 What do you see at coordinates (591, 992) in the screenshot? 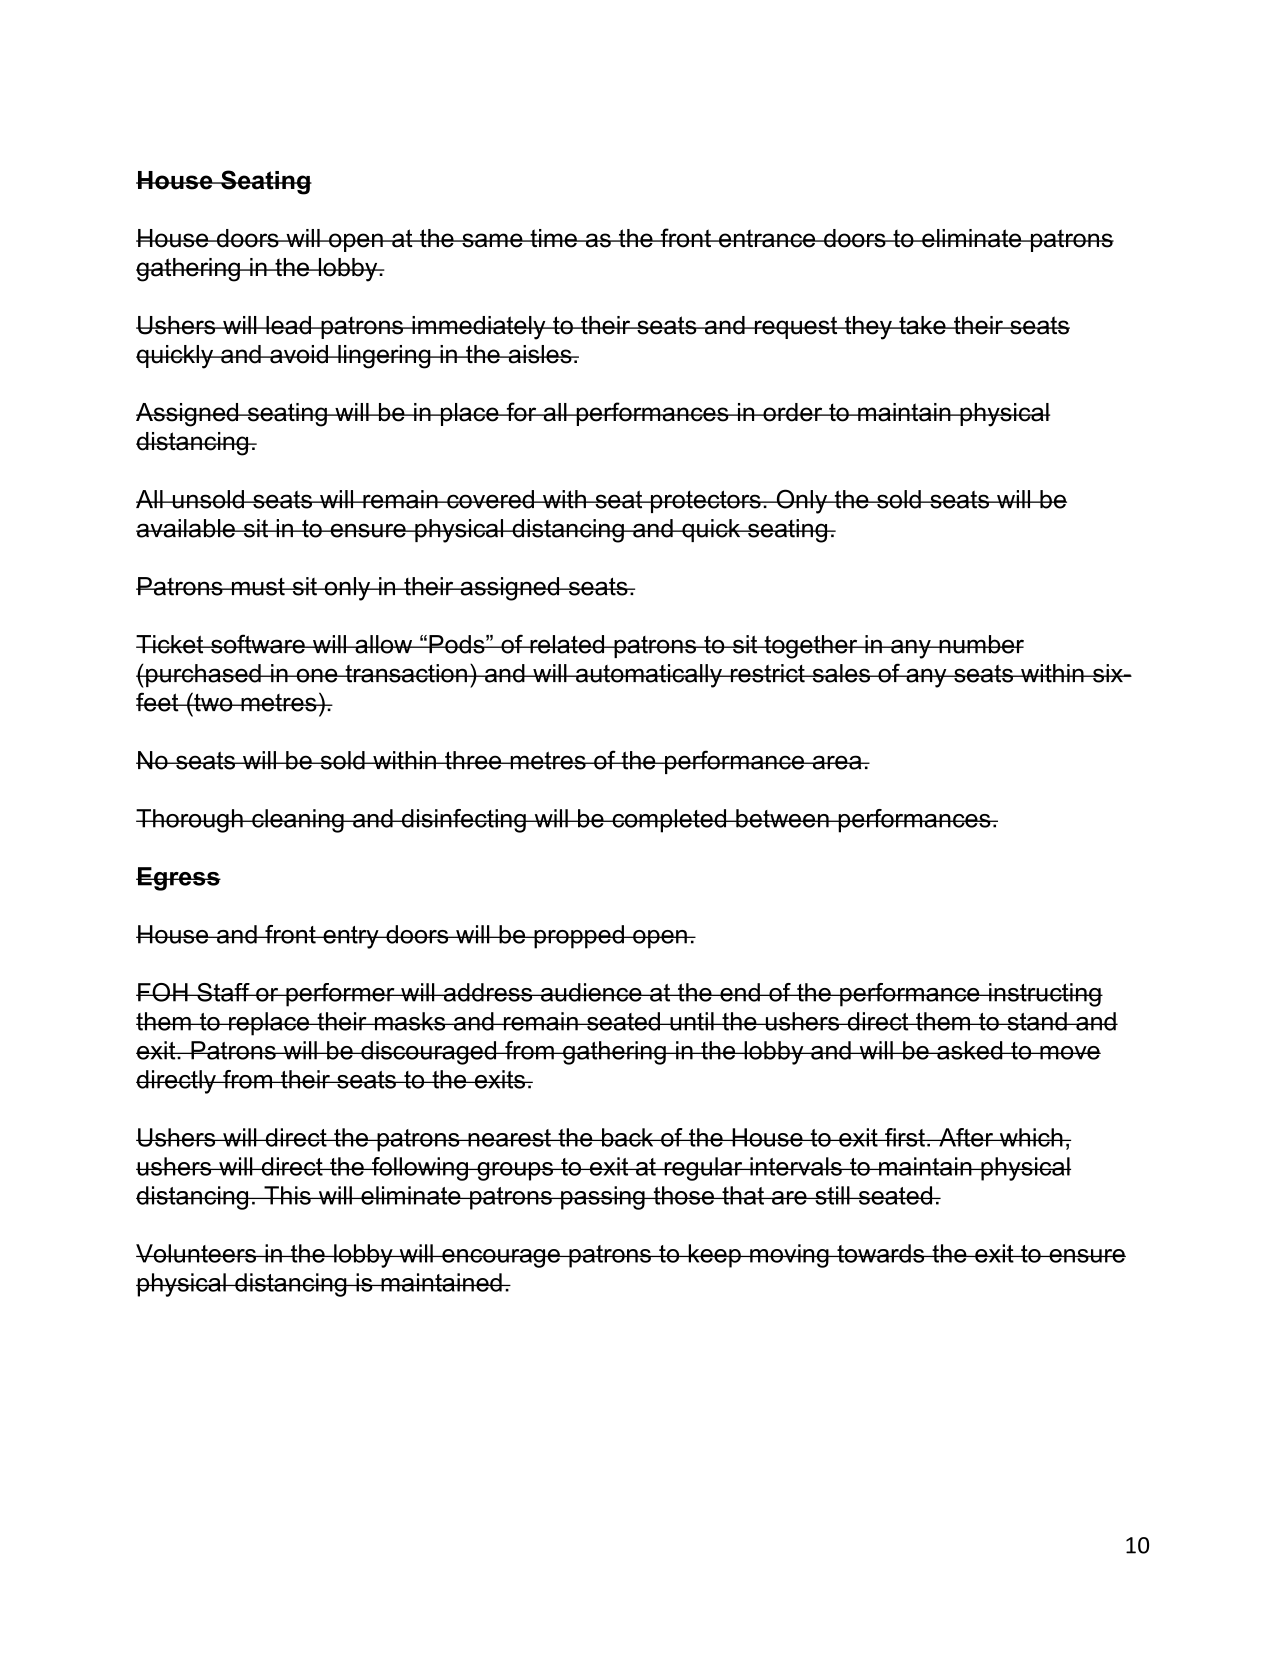
I see `audience` at bounding box center [591, 992].
